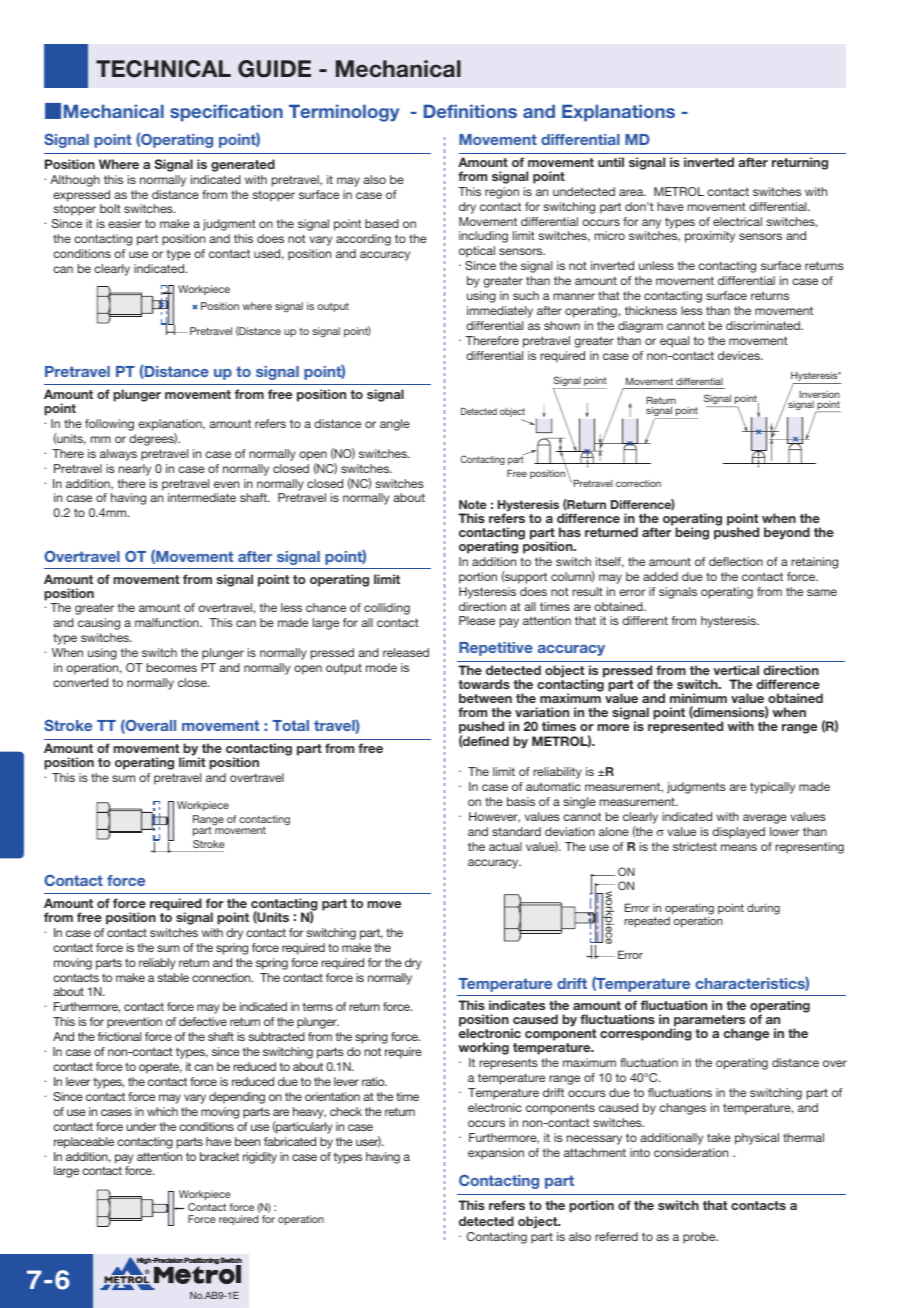 This page has height=1308, width=924. What do you see at coordinates (163, 69) in the page?
I see `TECHNICAL` at bounding box center [163, 69].
